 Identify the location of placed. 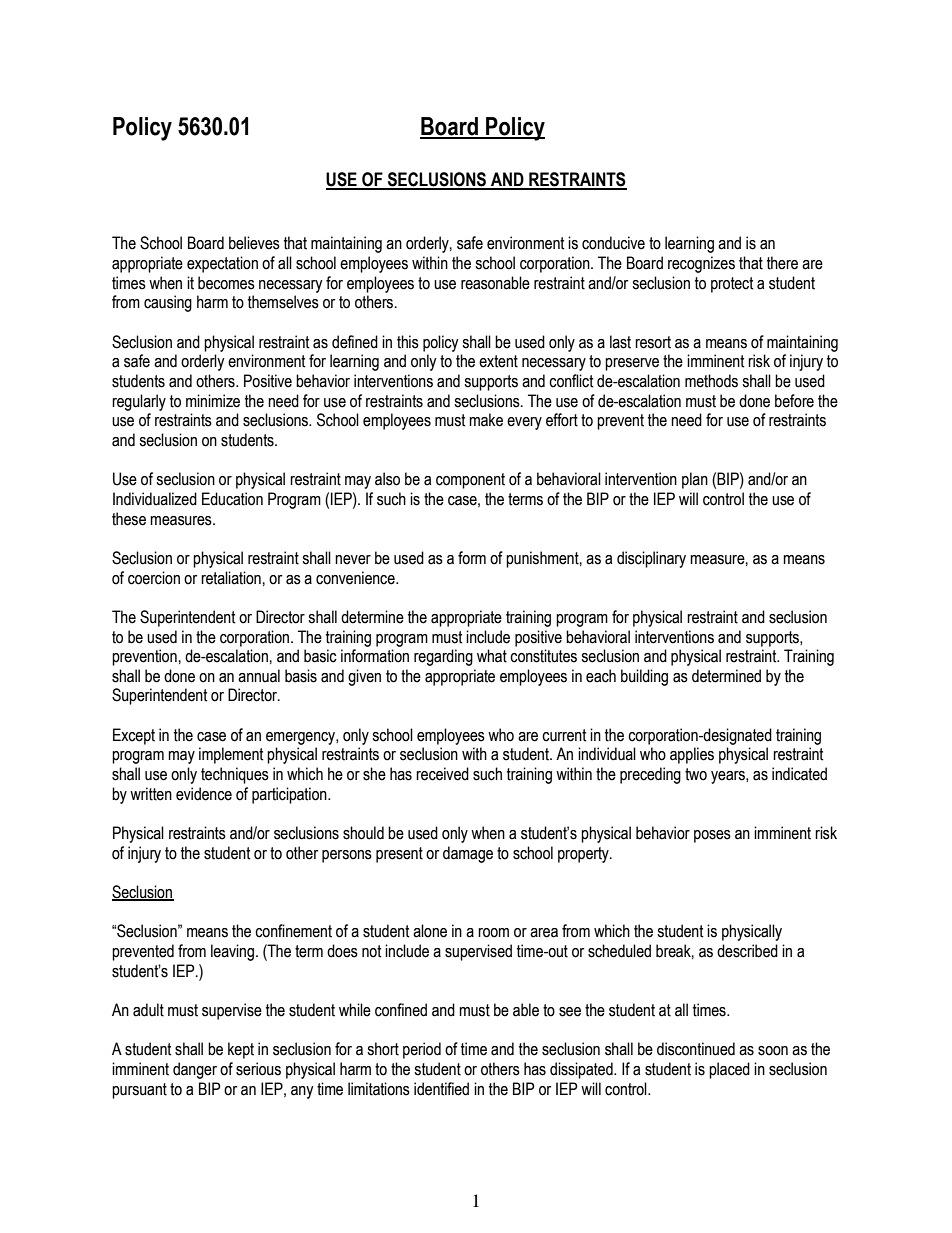
(729, 1070).
